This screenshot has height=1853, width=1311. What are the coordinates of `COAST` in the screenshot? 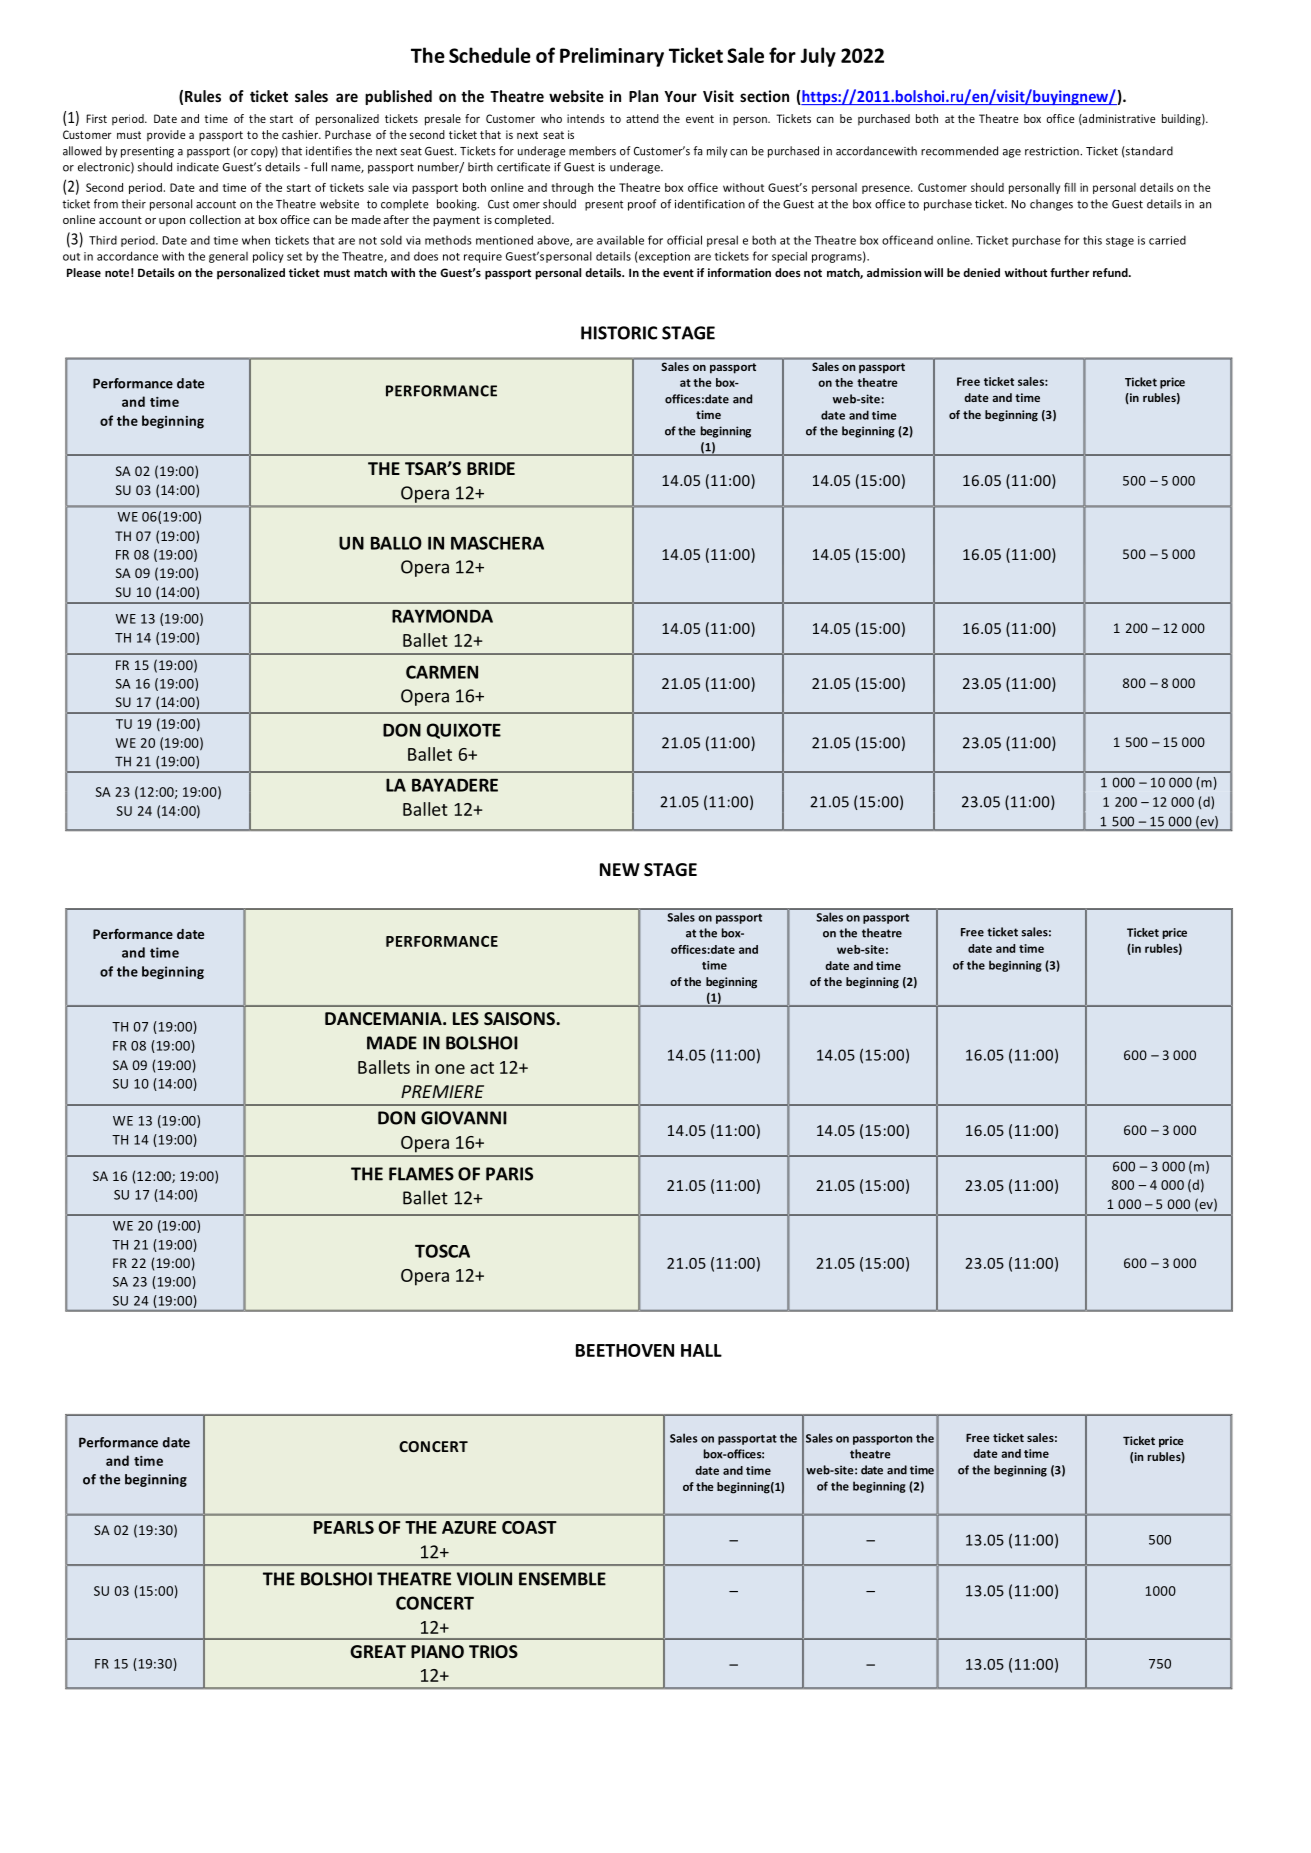 It's located at (529, 1527).
